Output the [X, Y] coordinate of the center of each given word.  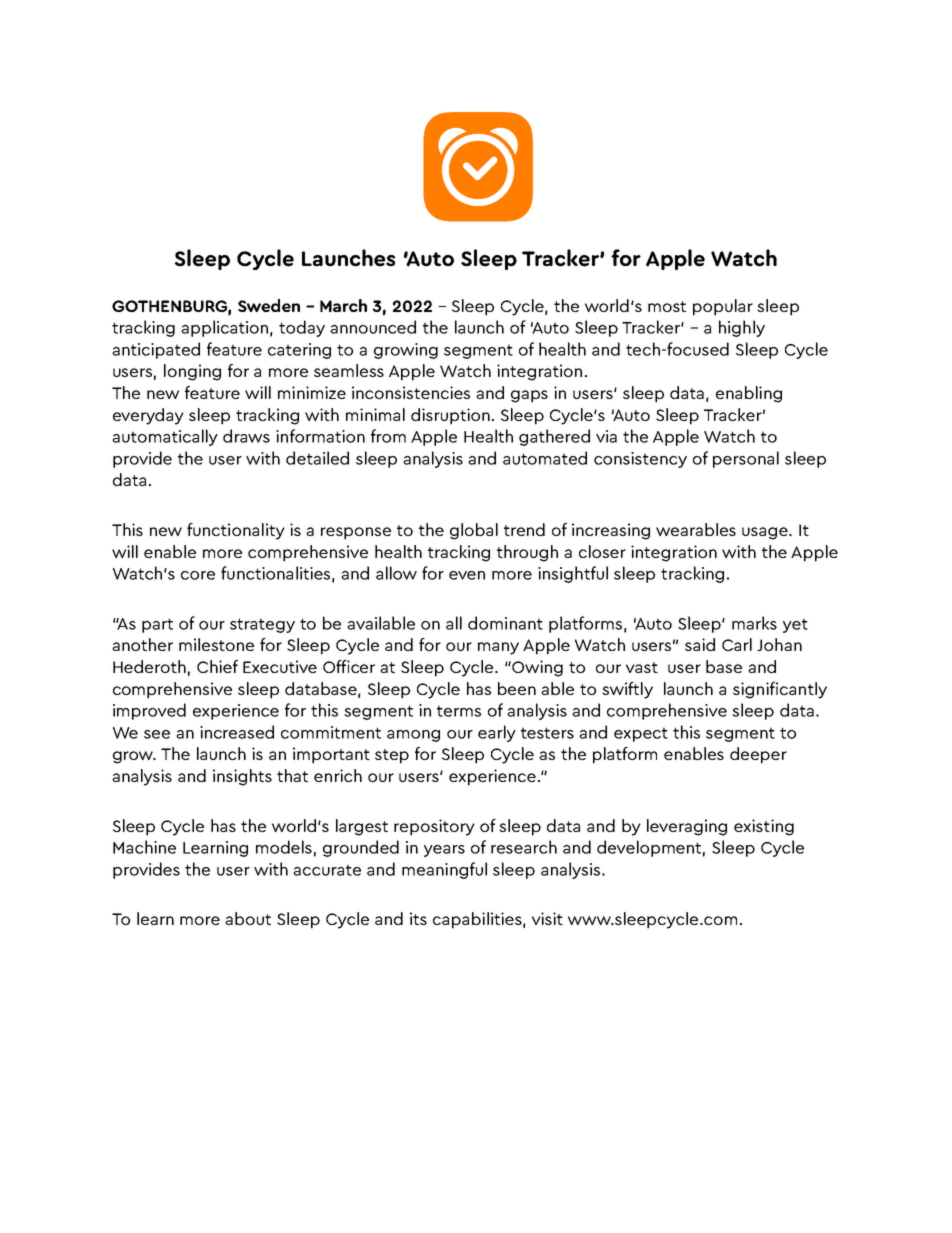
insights [242, 777]
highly [742, 328]
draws [246, 436]
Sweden [269, 305]
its [418, 918]
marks [754, 623]
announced [373, 327]
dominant [505, 623]
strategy [262, 625]
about [248, 918]
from [388, 436]
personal [746, 459]
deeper [758, 755]
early [497, 733]
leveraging [687, 827]
